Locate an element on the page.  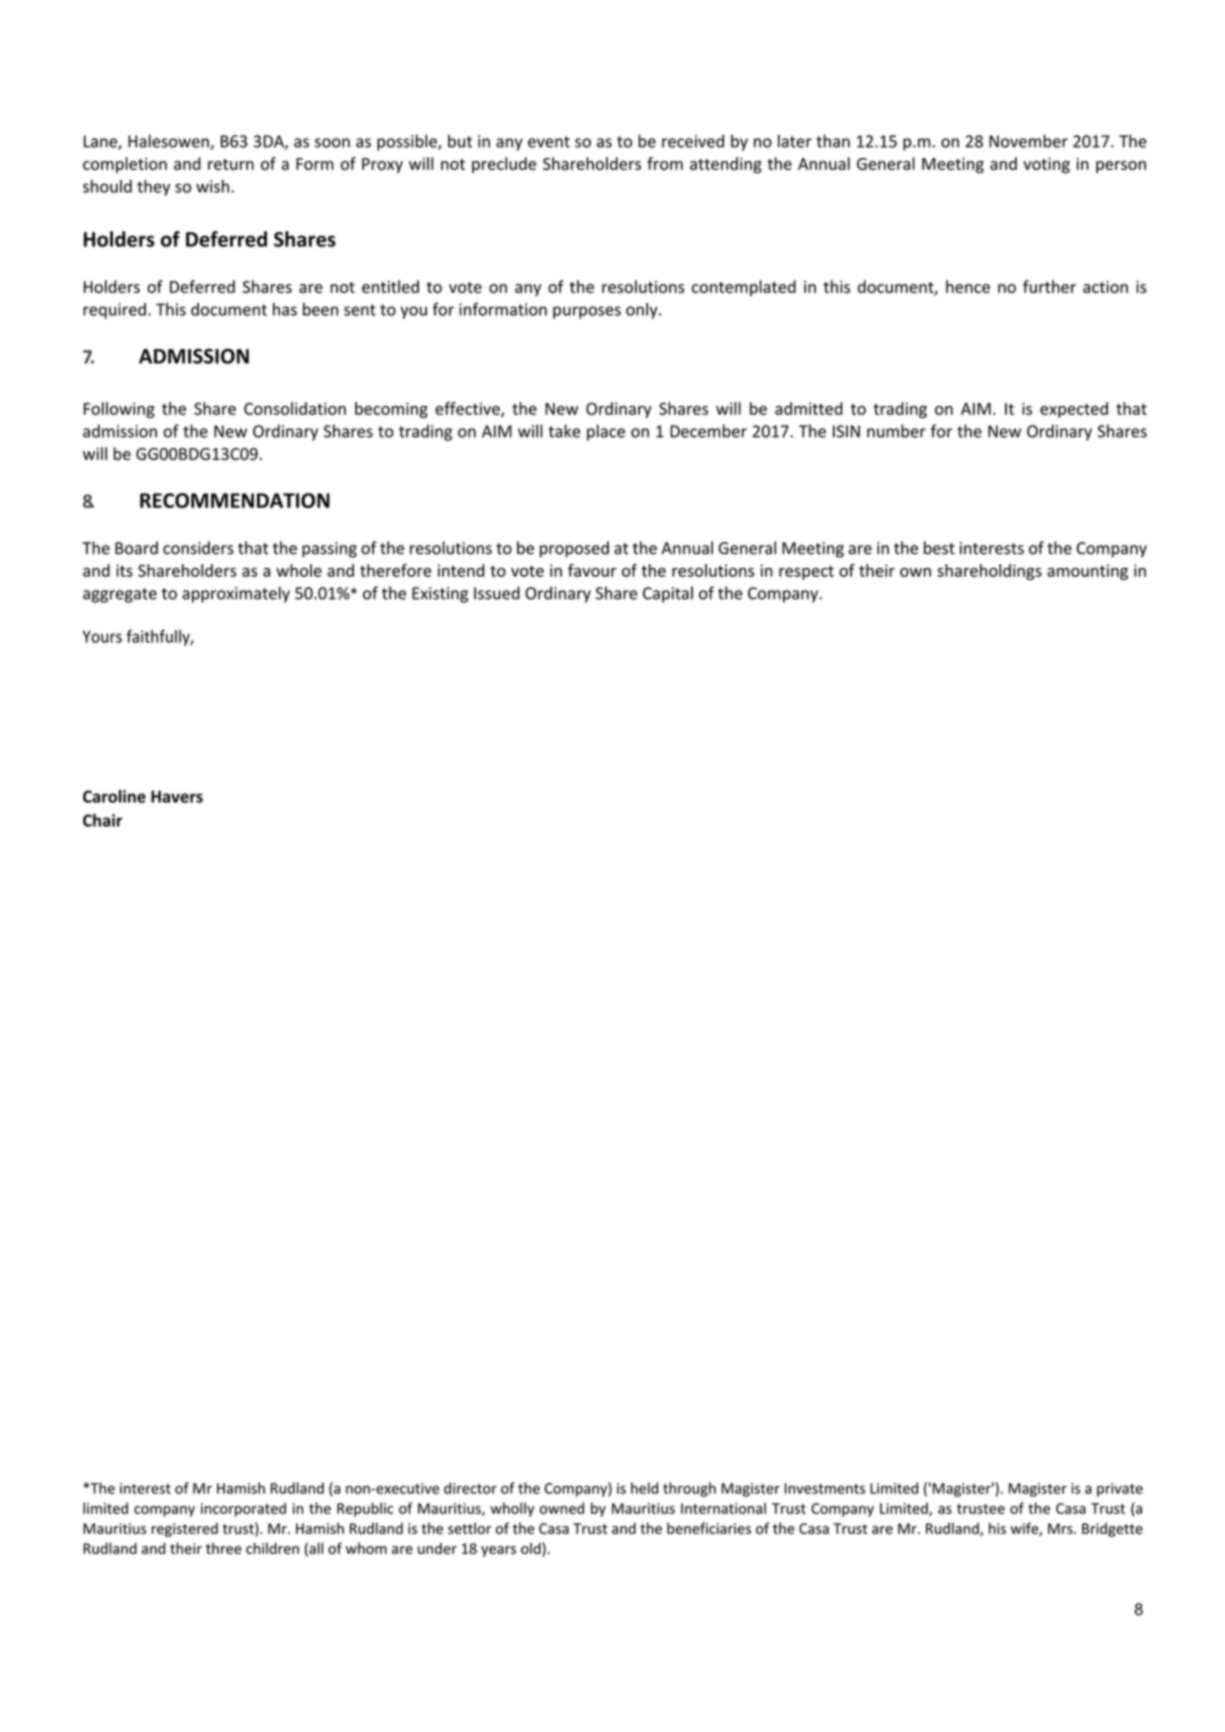
from is located at coordinates (665, 163).
